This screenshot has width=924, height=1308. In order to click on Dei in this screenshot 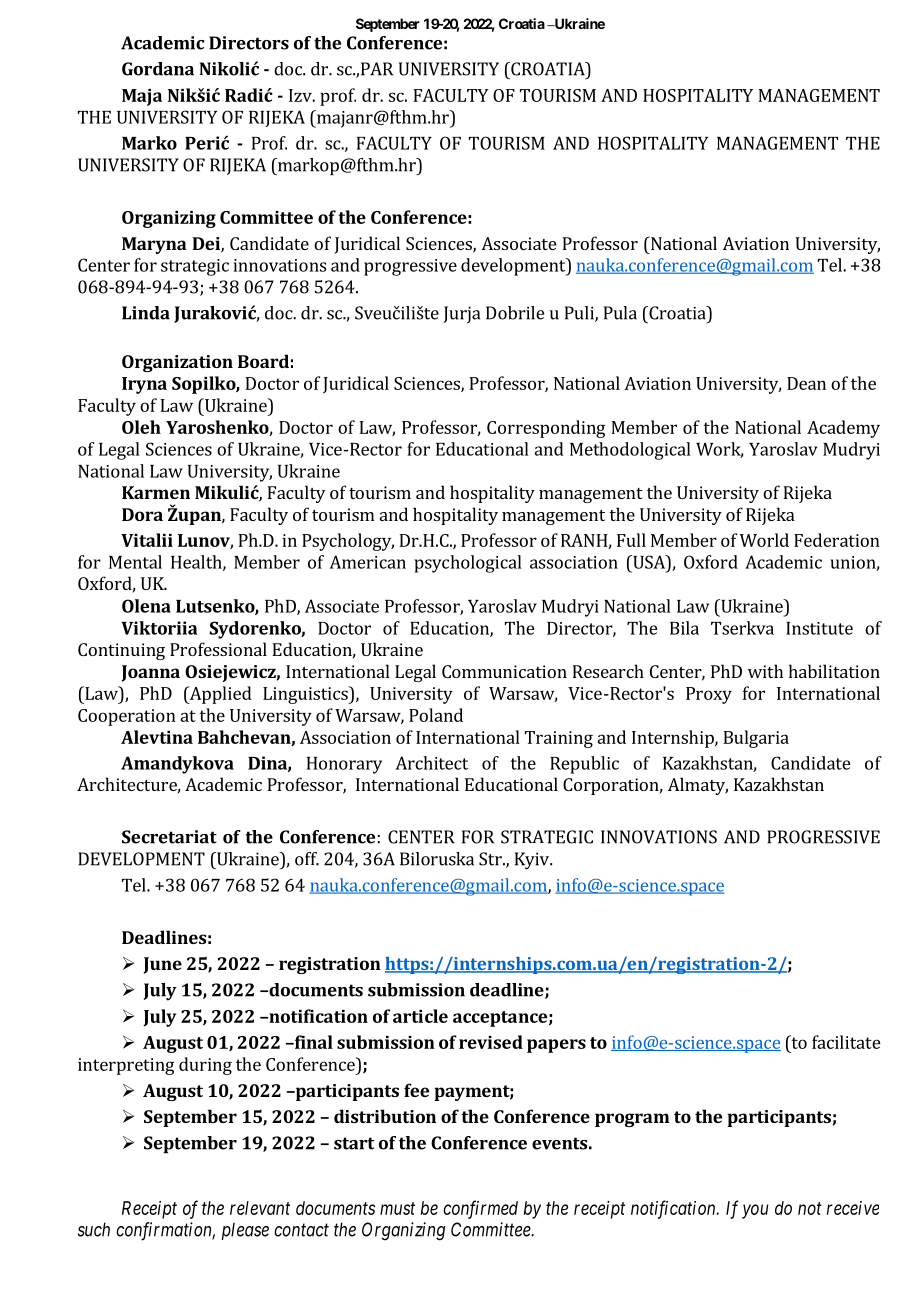, I will do `click(207, 244)`.
